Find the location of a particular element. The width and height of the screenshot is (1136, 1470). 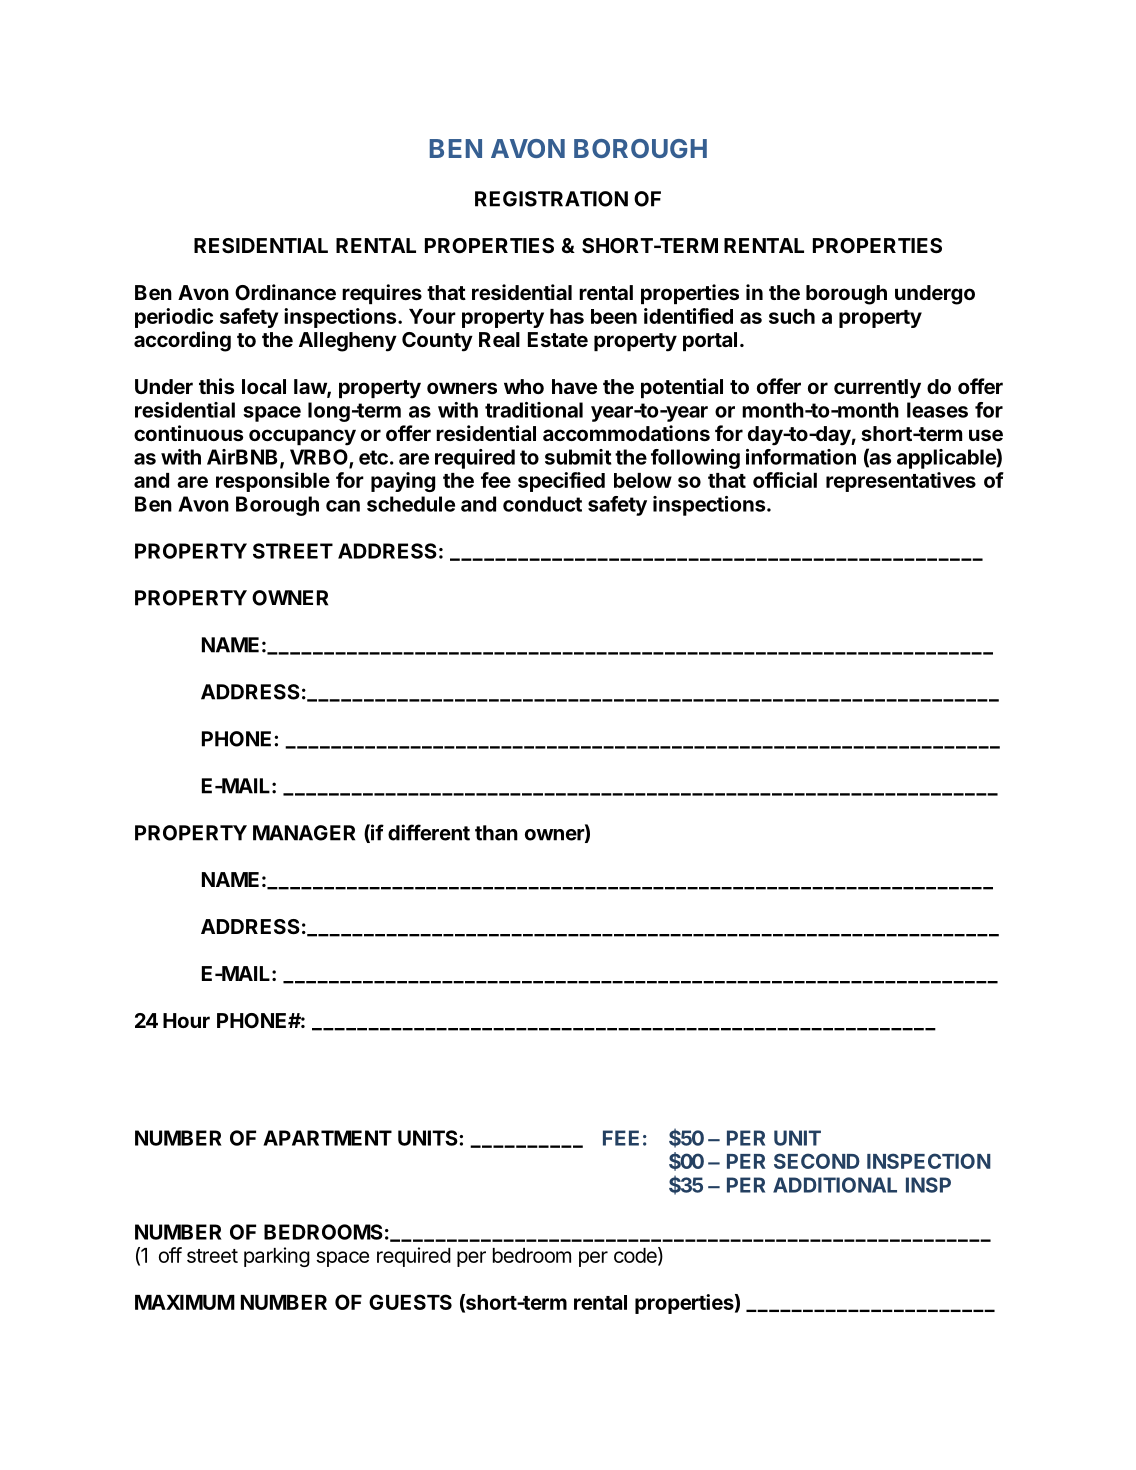

parking is located at coordinates (277, 1257).
